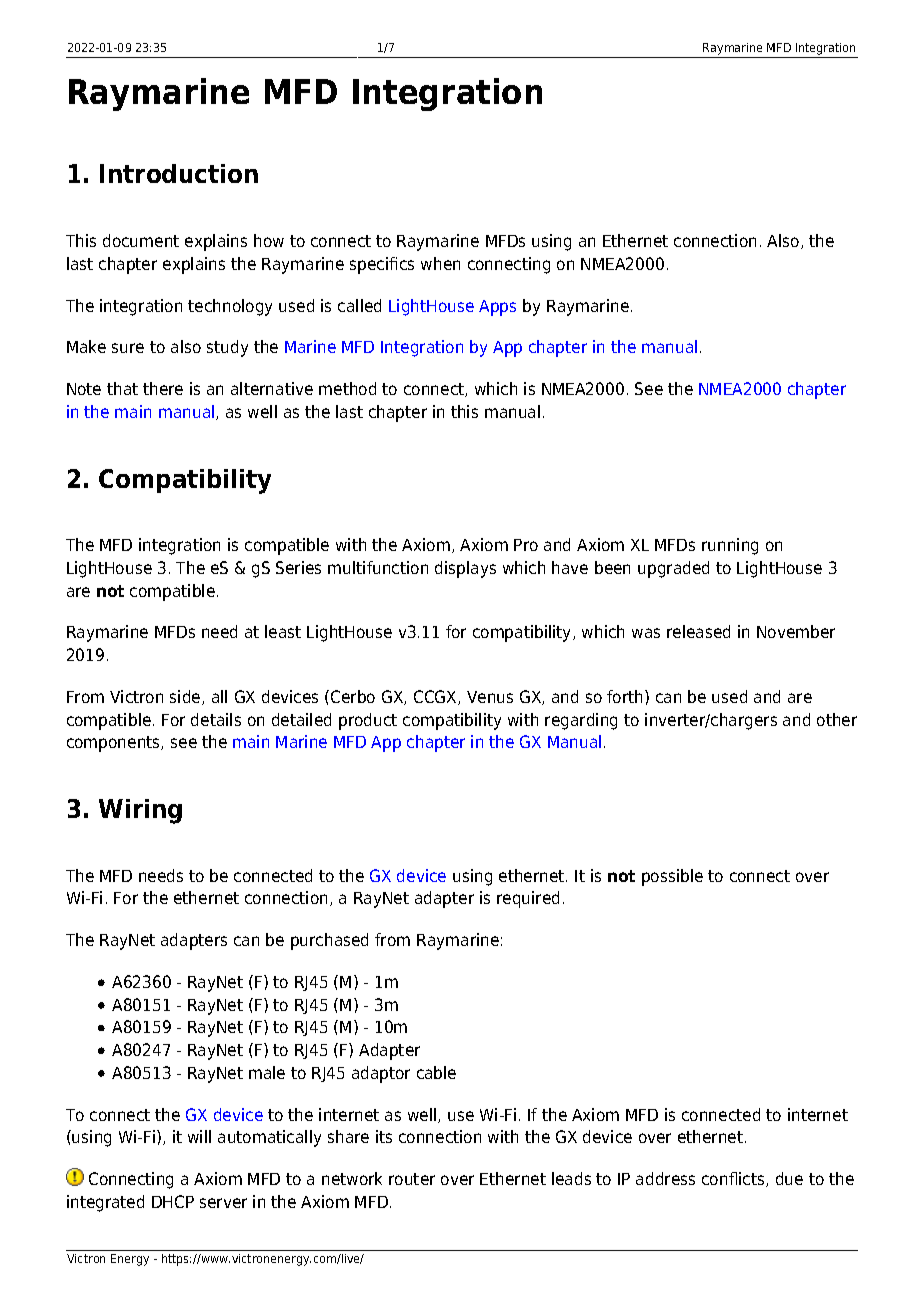  Describe the element at coordinates (490, 697) in the screenshot. I see `Venus` at that location.
